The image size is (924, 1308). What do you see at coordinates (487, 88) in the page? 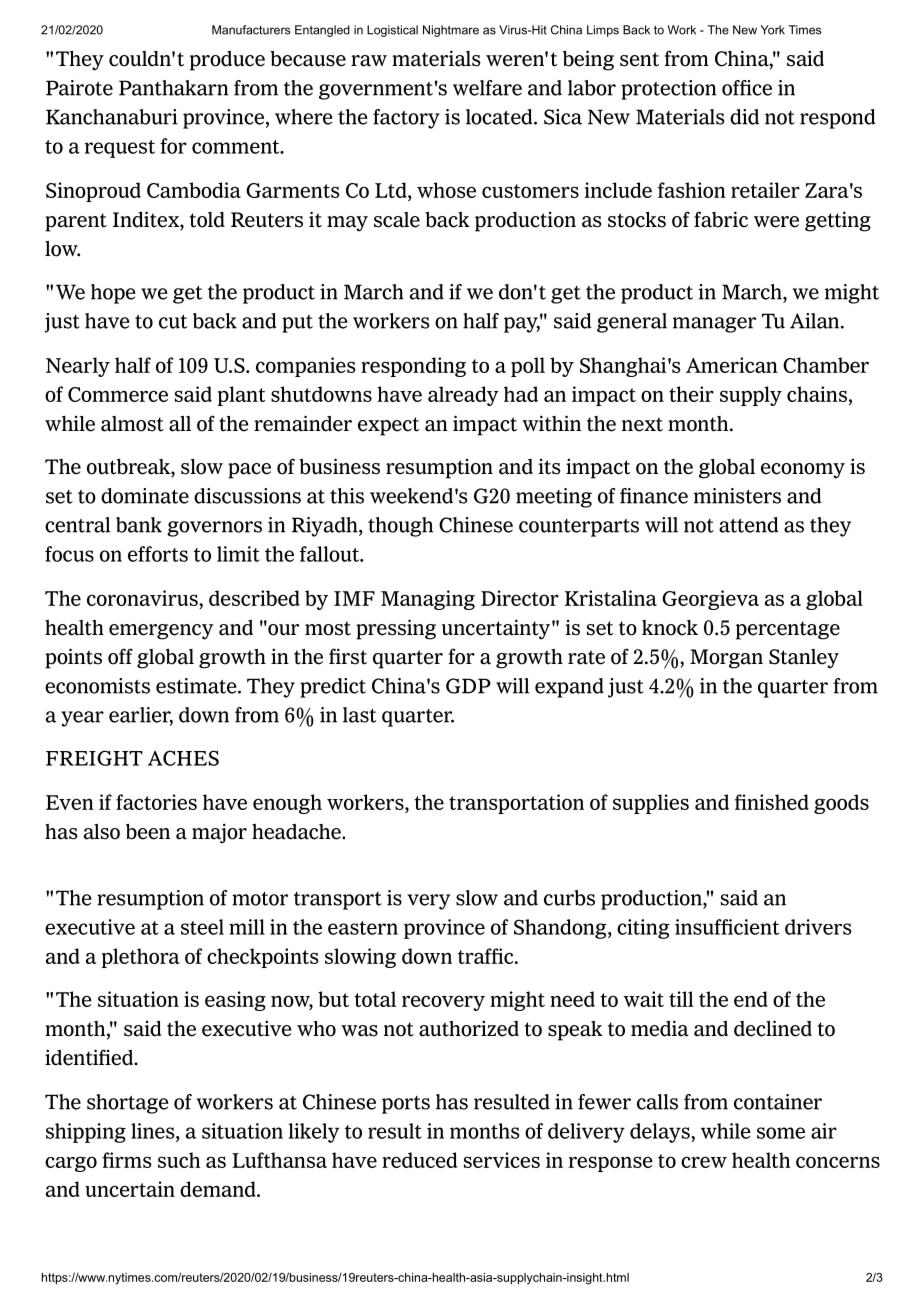
I see `welfare` at bounding box center [487, 88].
